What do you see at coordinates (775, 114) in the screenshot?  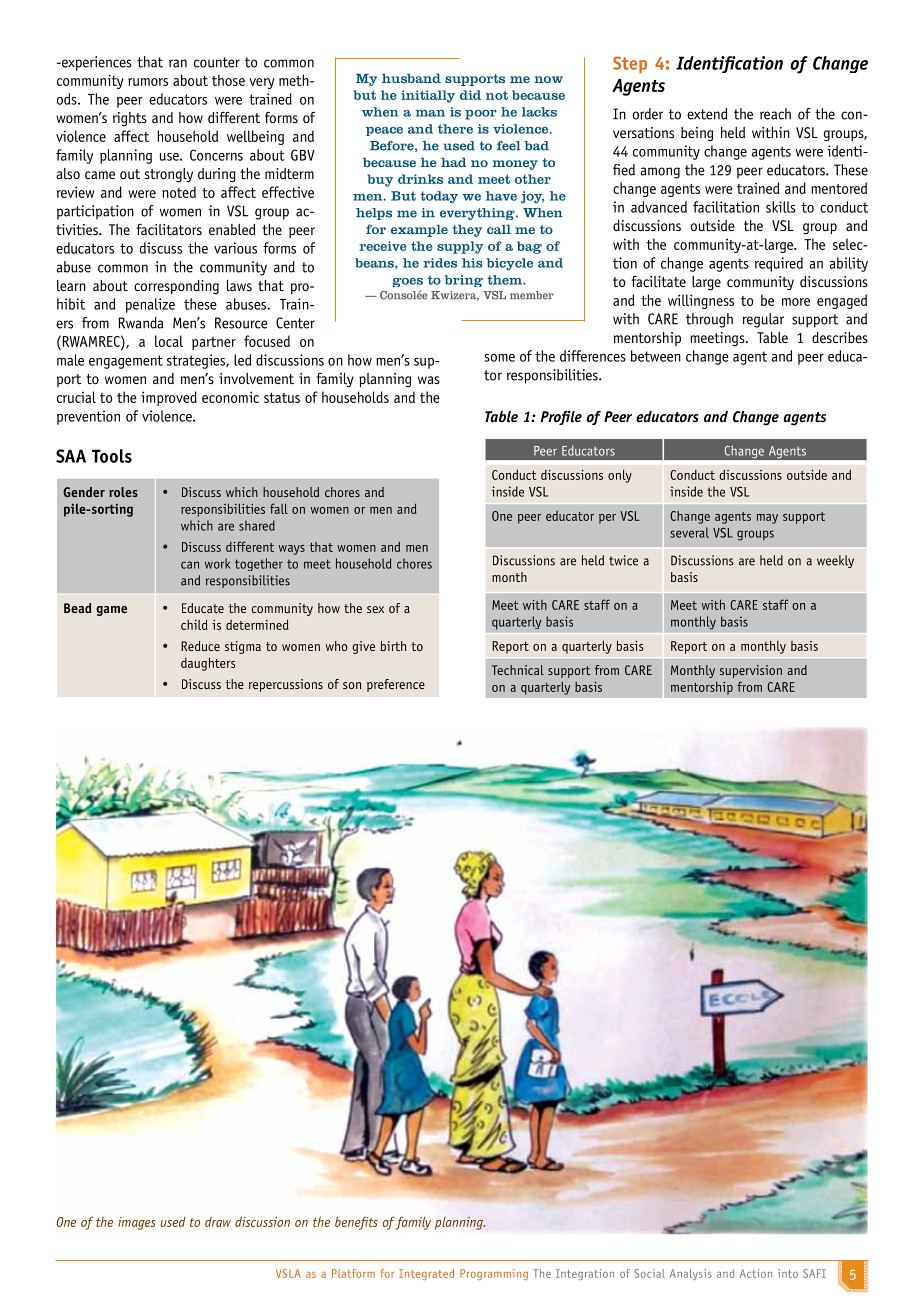 I see `reach` at bounding box center [775, 114].
